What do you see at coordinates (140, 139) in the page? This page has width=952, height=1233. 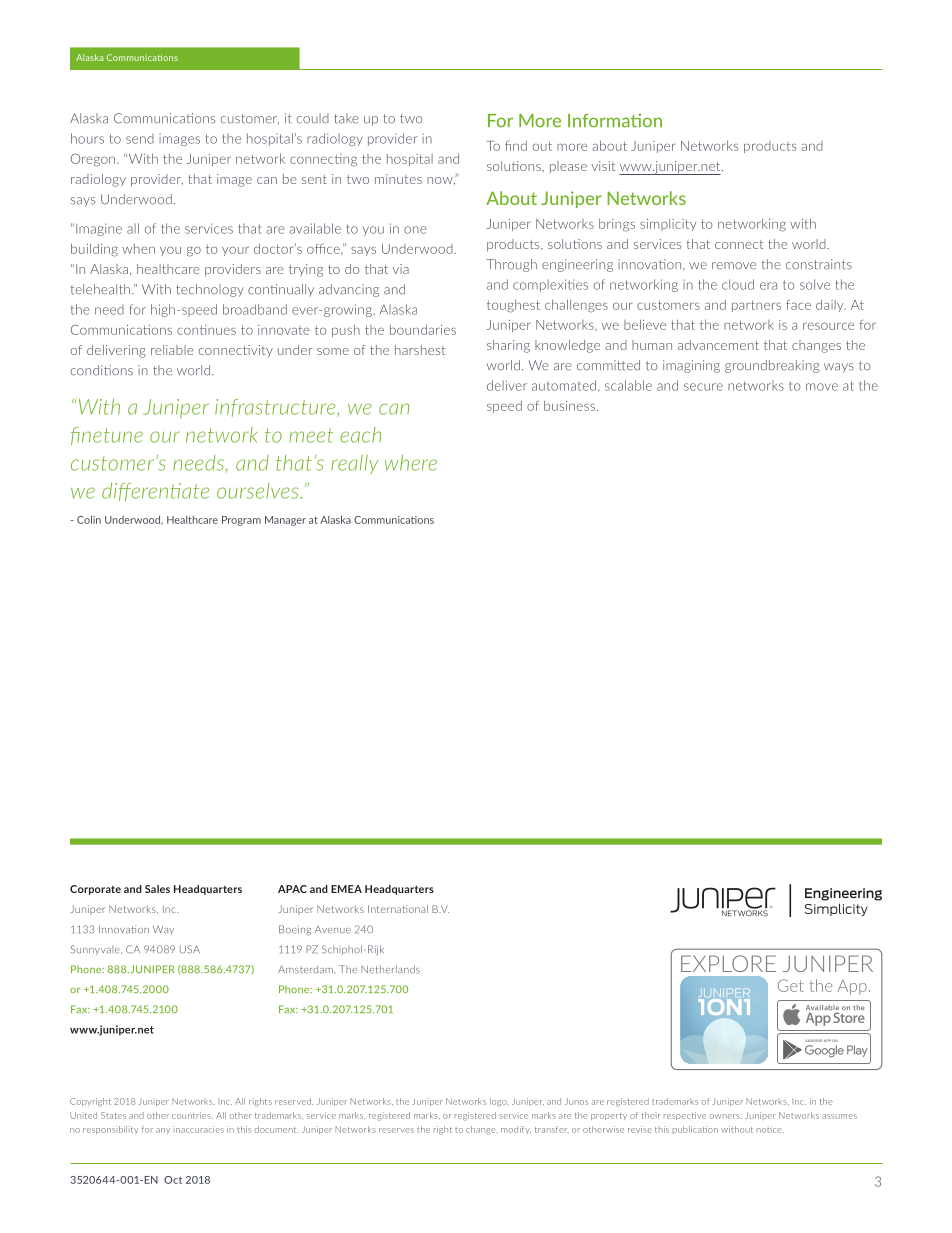 I see `send` at bounding box center [140, 139].
